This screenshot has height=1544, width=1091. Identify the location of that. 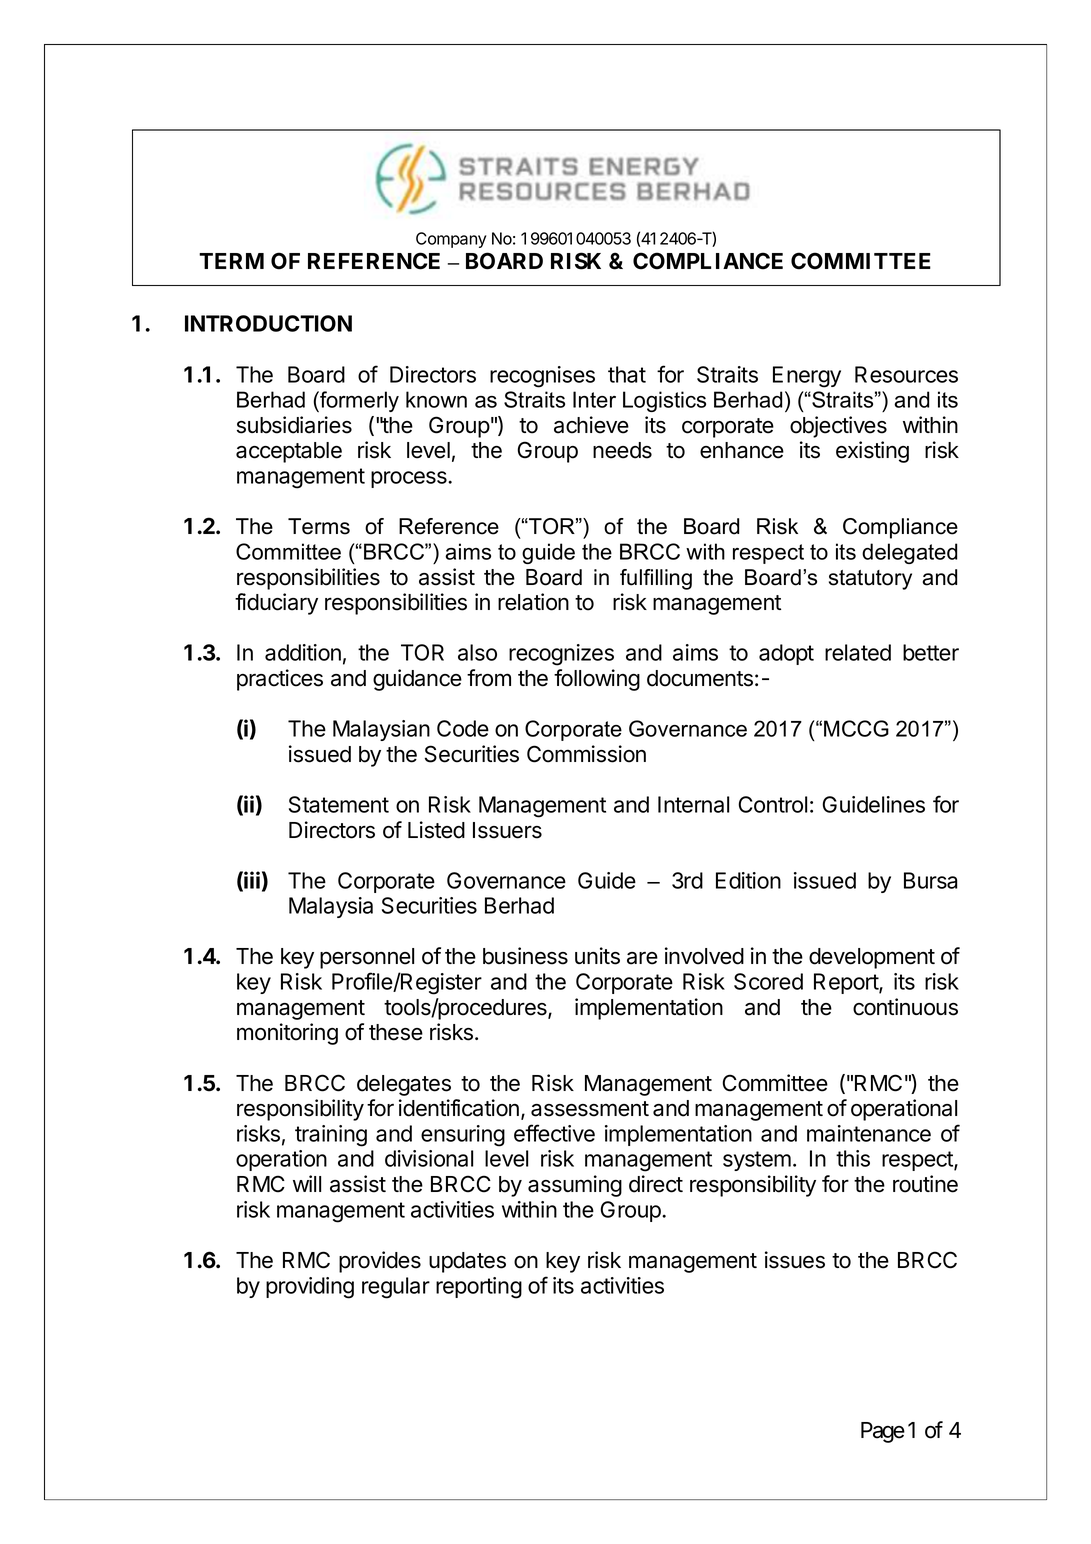
(627, 374).
